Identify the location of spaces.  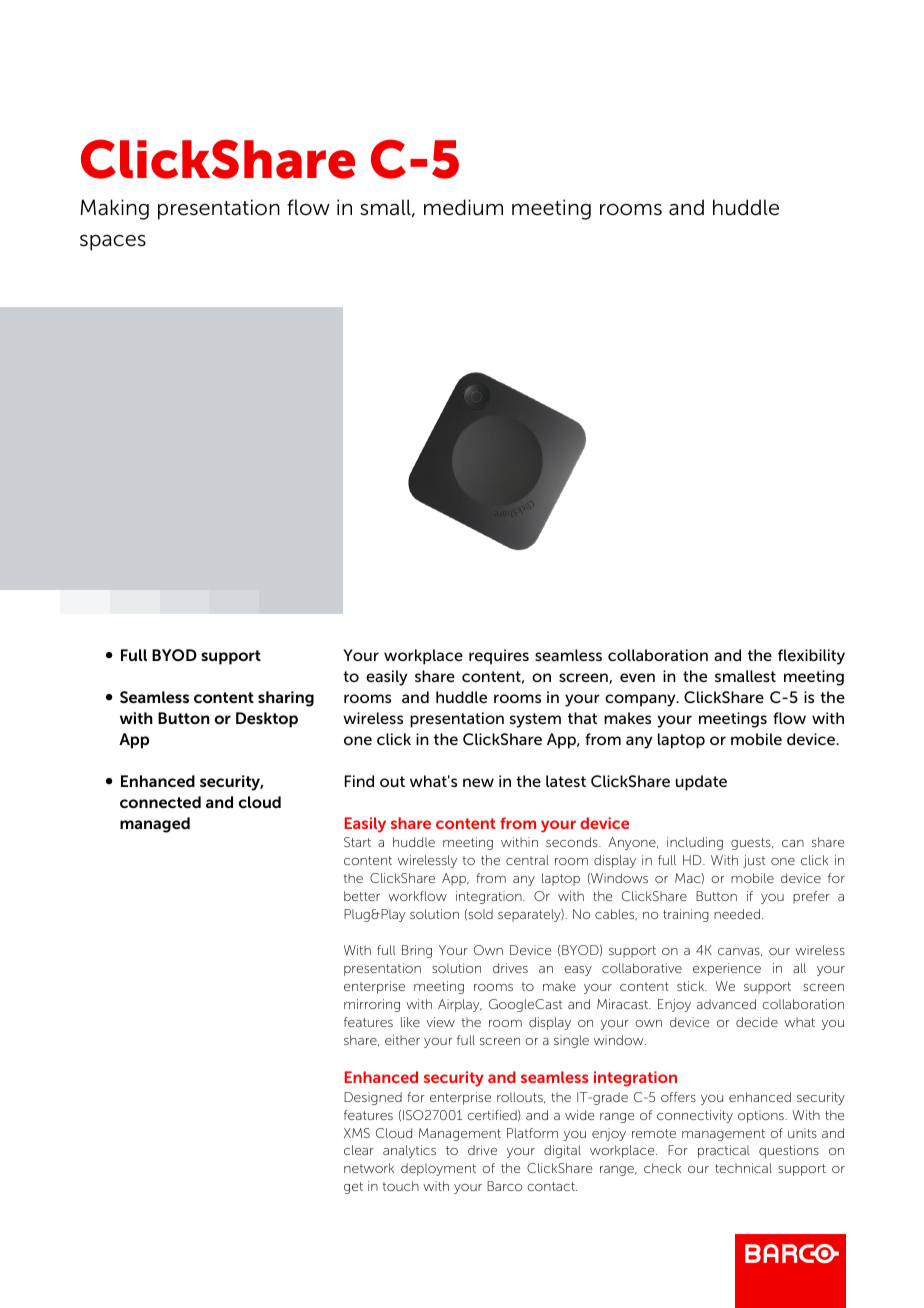
(113, 243).
